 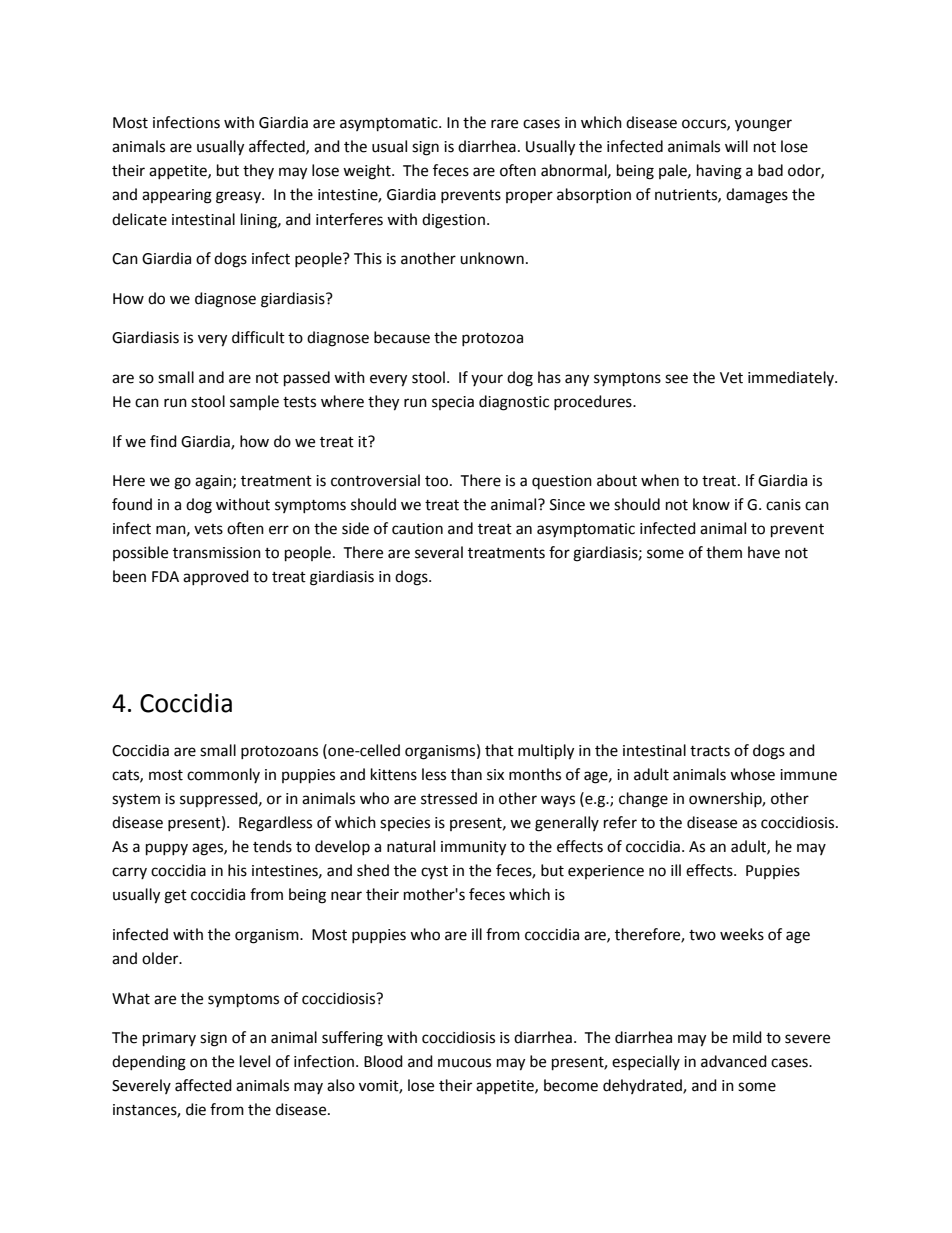 What do you see at coordinates (196, 1109) in the screenshot?
I see `die` at bounding box center [196, 1109].
